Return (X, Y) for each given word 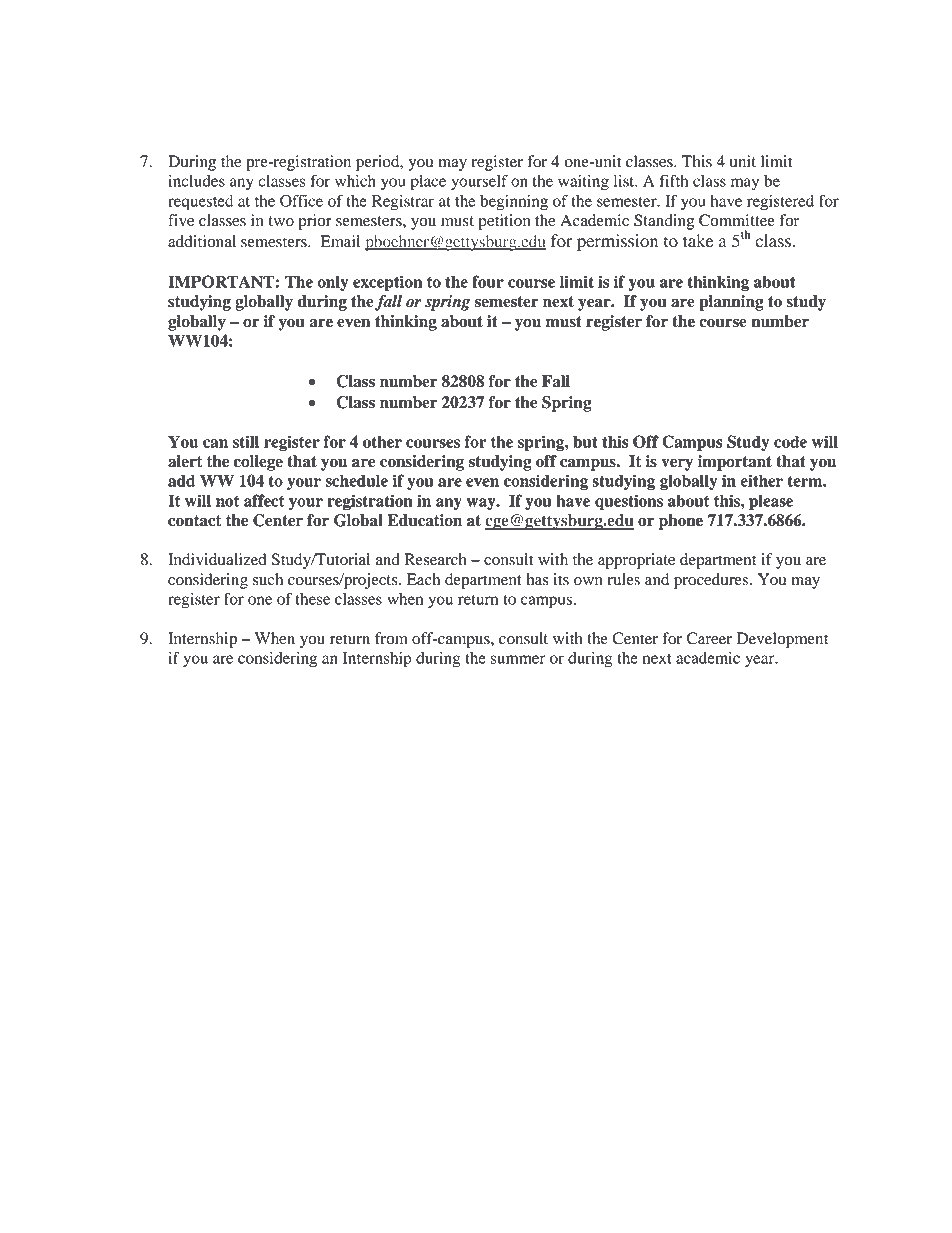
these (313, 599)
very (677, 464)
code (790, 441)
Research (436, 559)
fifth (674, 180)
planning (731, 303)
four (488, 281)
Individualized (217, 559)
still (246, 441)
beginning (514, 203)
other (382, 441)
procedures (712, 581)
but (585, 442)
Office (301, 200)
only (333, 283)
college (258, 463)
